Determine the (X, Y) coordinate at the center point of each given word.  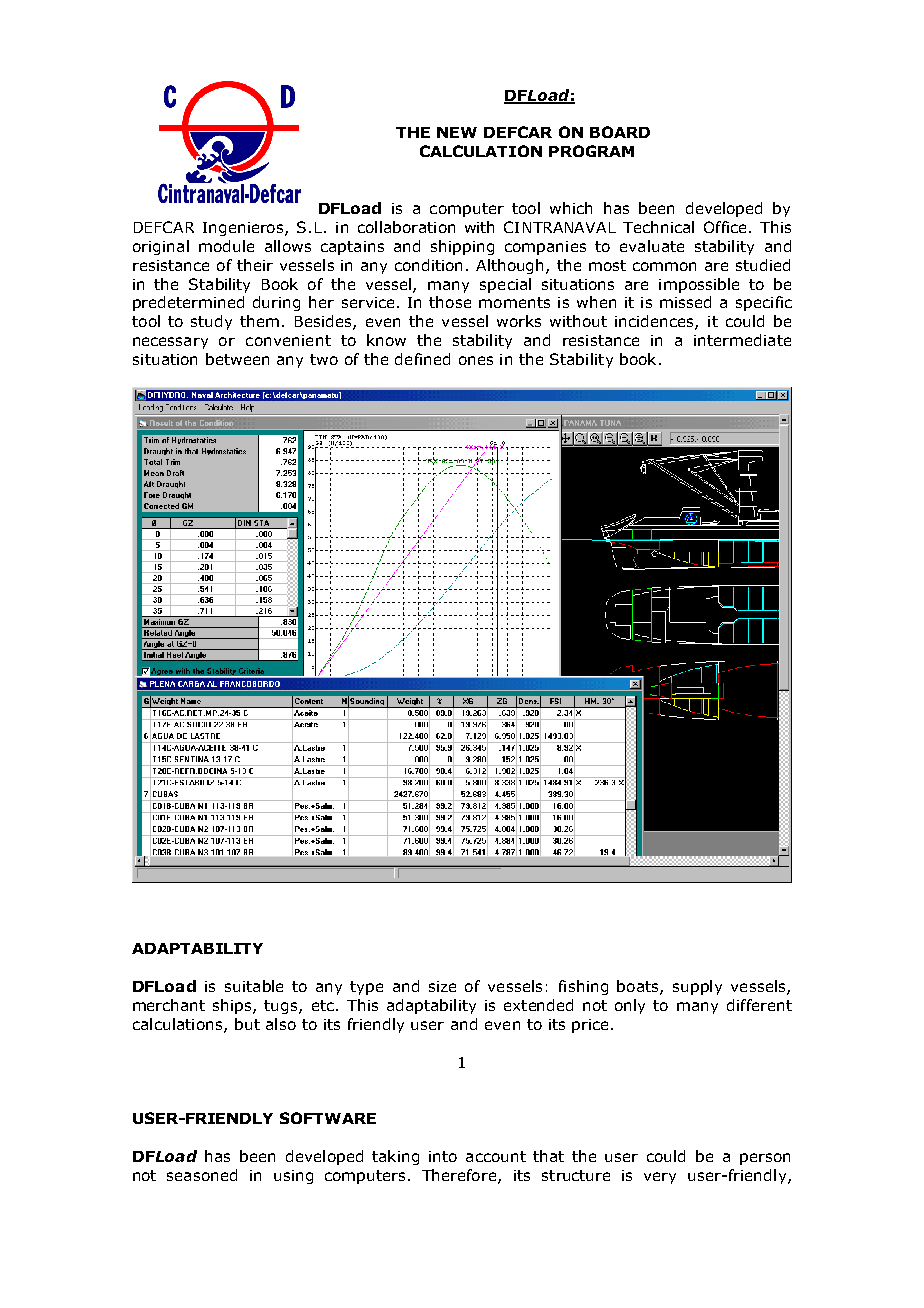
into (443, 1156)
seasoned (202, 1175)
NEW (457, 132)
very (660, 1178)
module (226, 246)
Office (725, 227)
